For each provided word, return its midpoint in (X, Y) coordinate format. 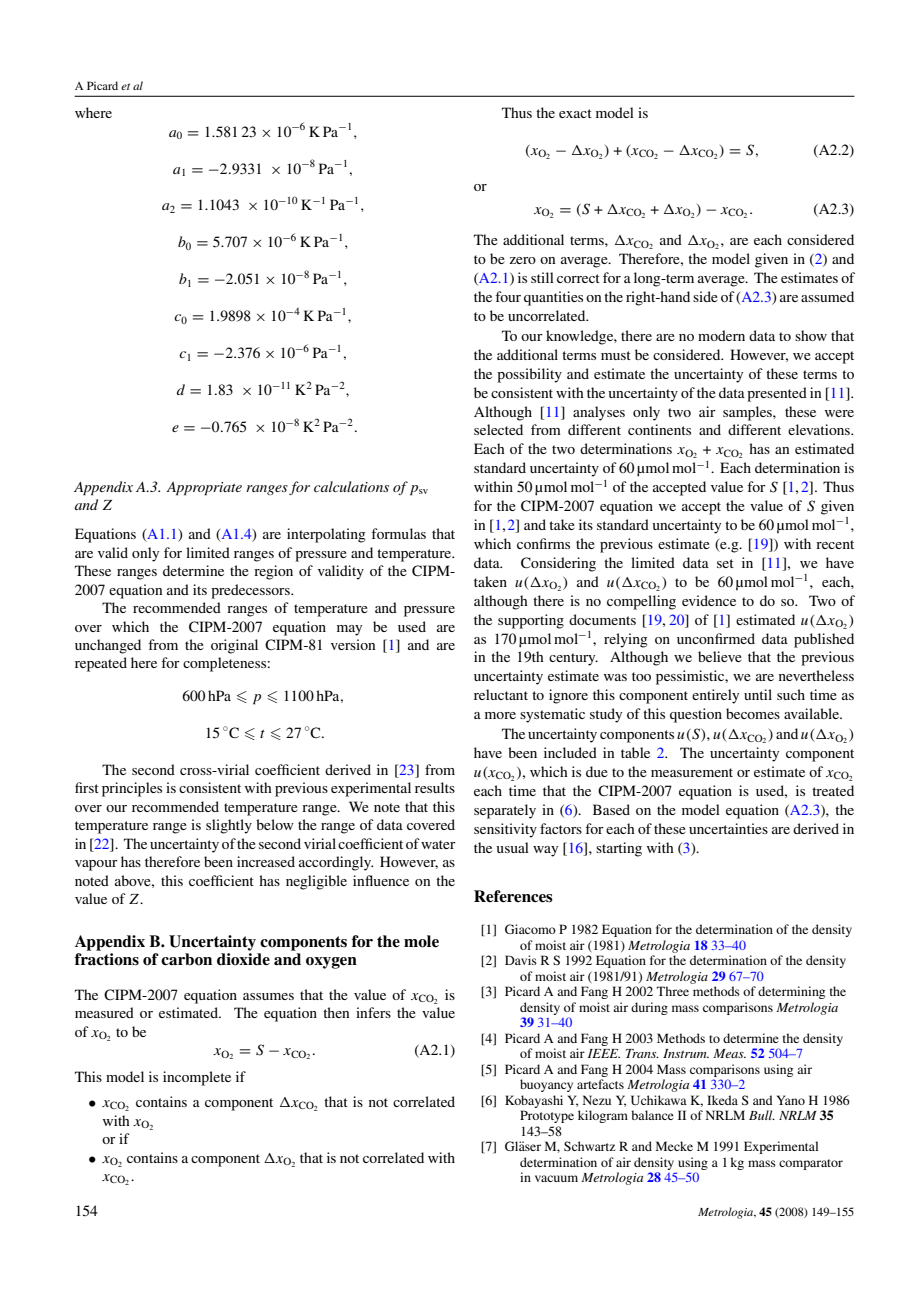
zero (522, 260)
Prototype (547, 1116)
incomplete (197, 1078)
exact (575, 113)
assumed (827, 296)
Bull (762, 1115)
